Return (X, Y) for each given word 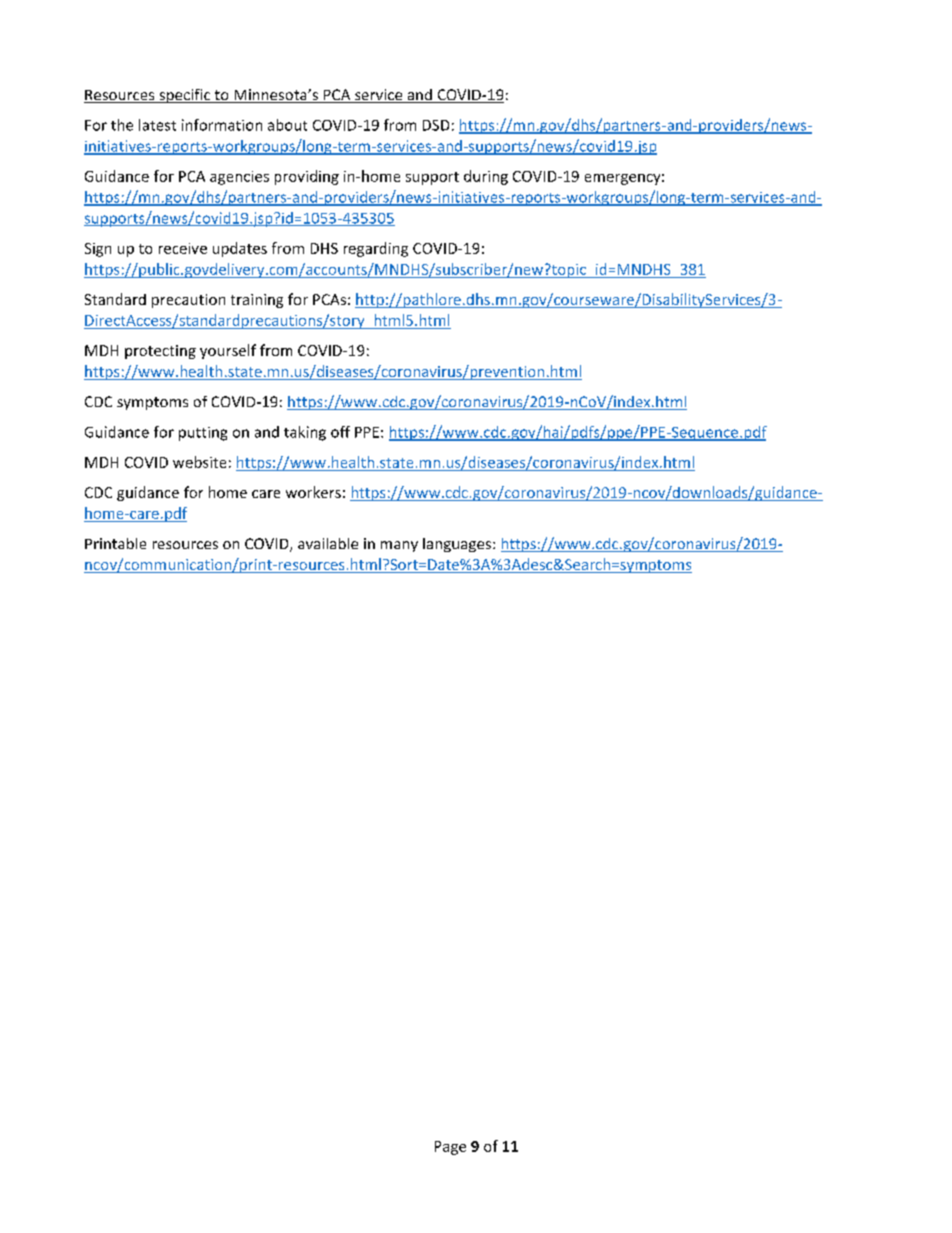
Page (450, 1148)
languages (458, 545)
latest (157, 125)
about (287, 125)
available (328, 543)
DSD (436, 125)
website (199, 462)
